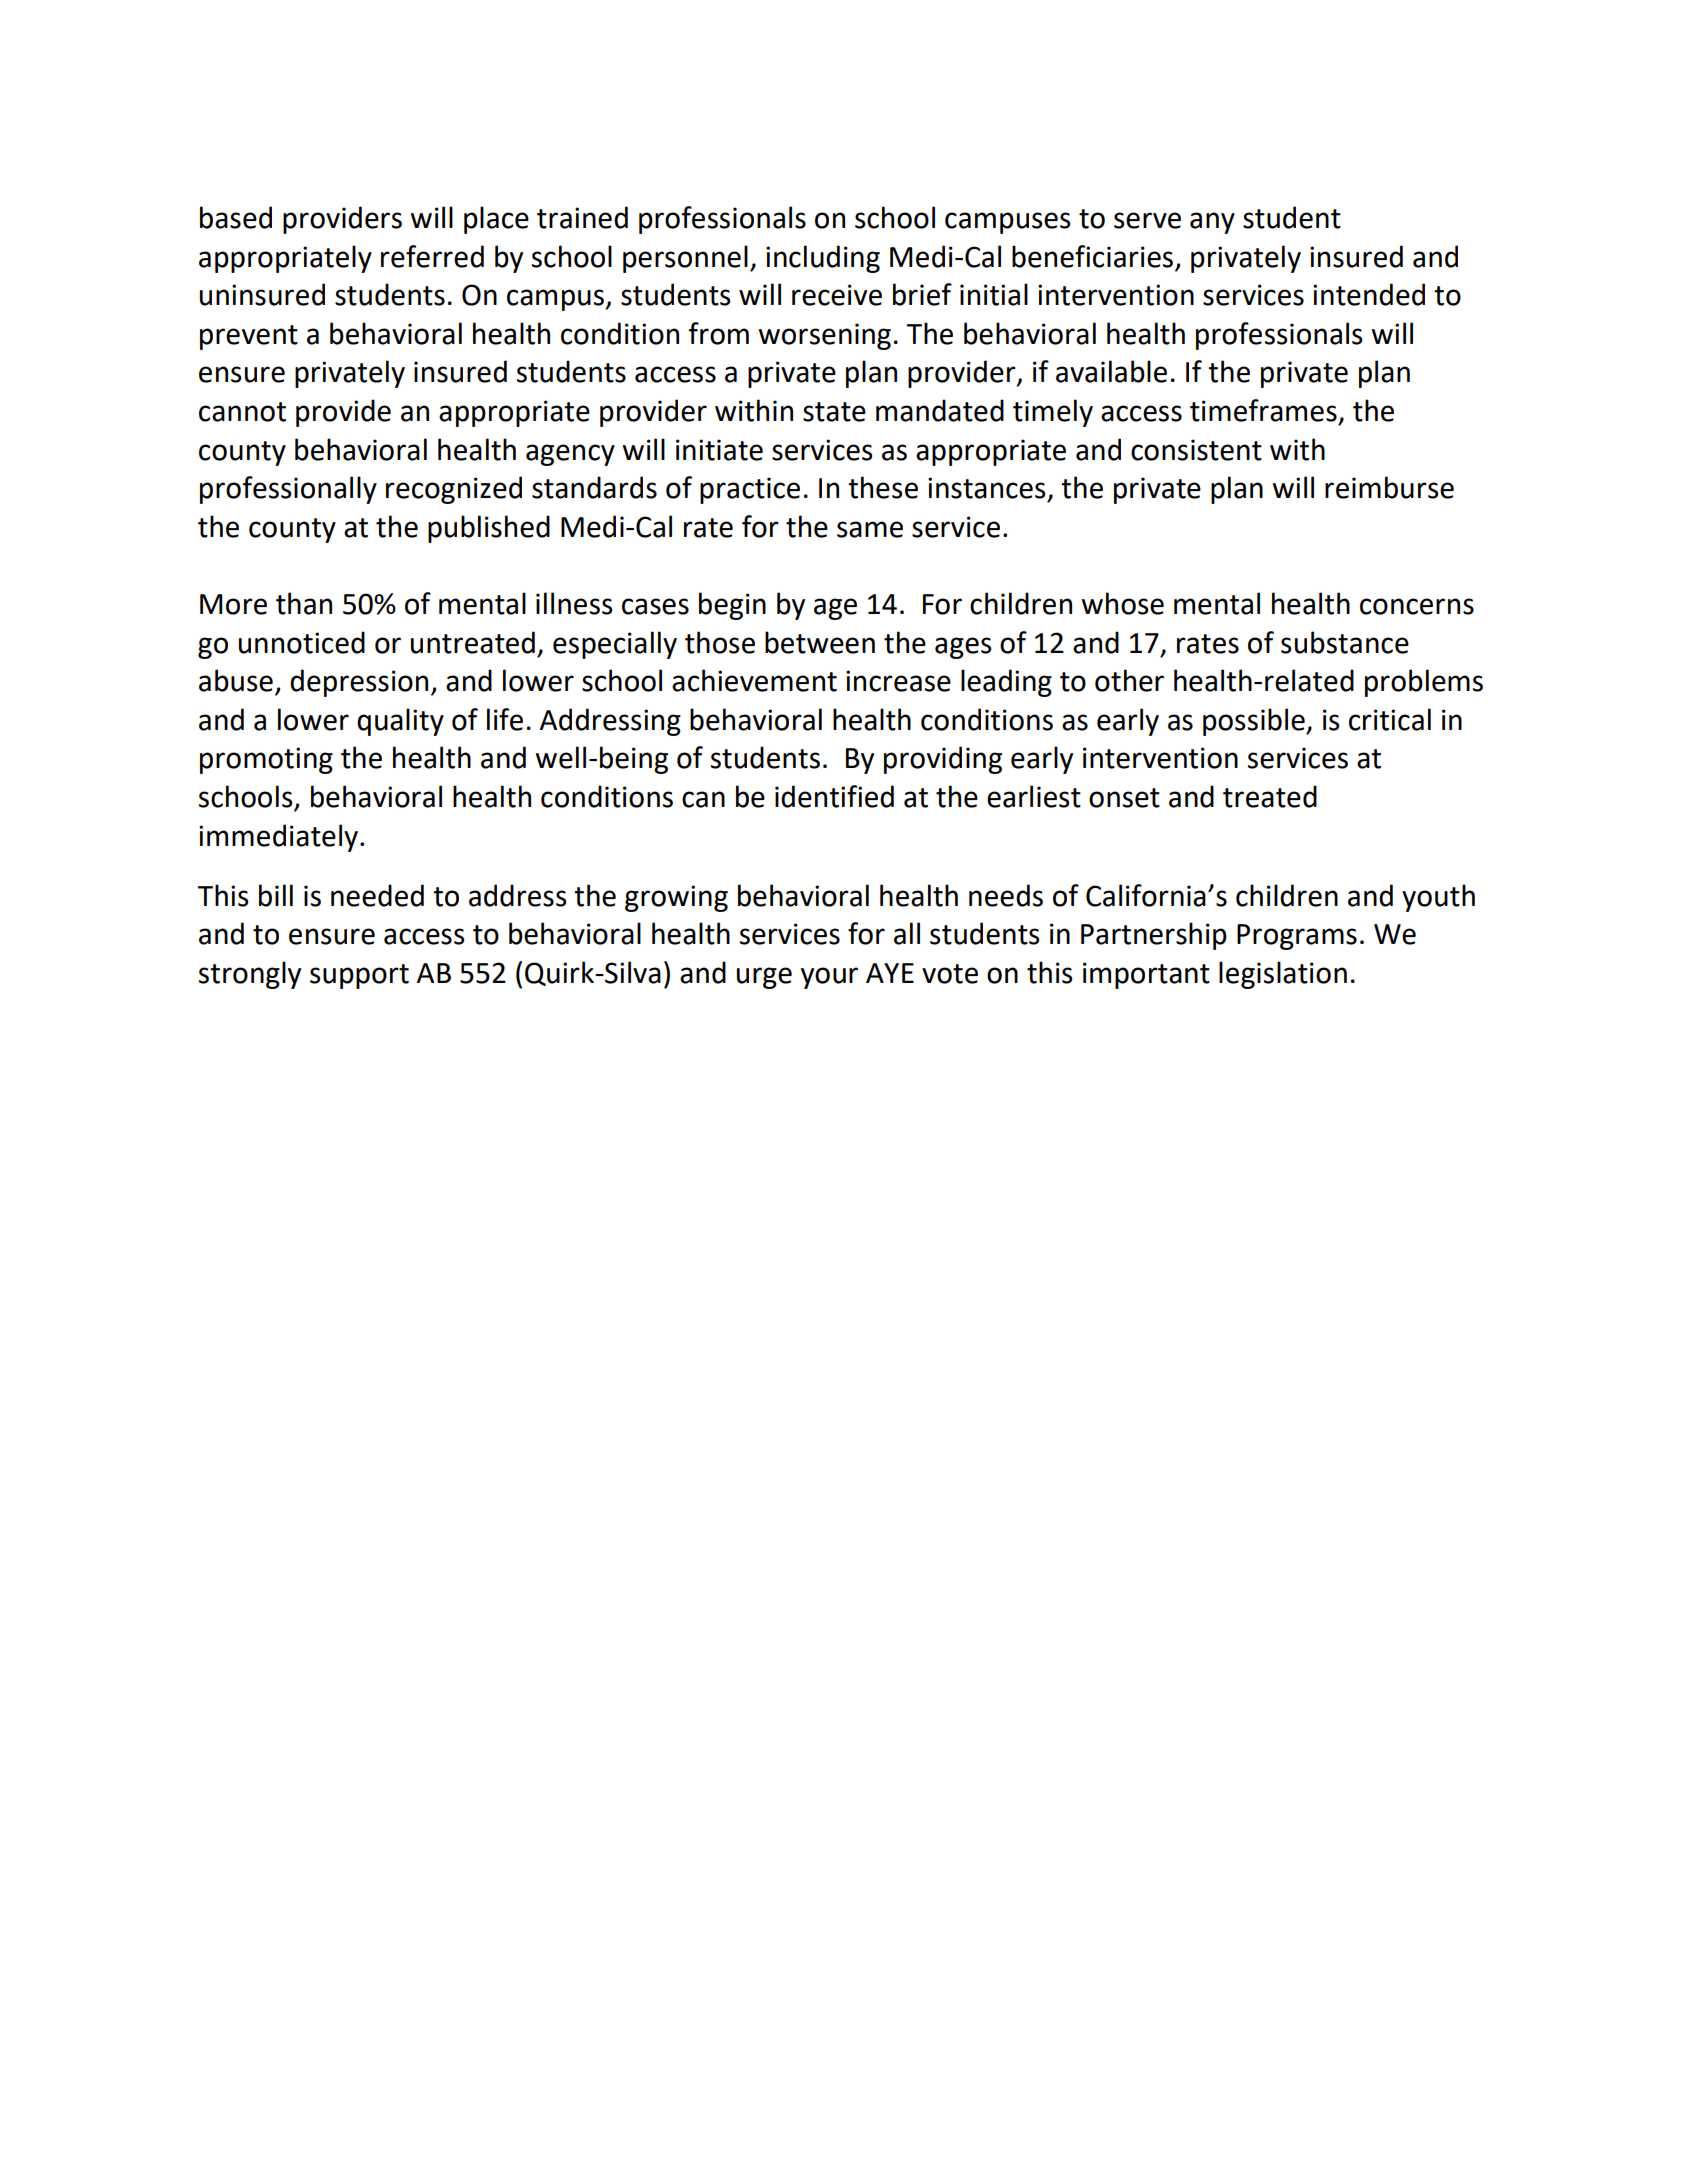 Image resolution: width=1682 pixels, height=2177 pixels. Describe the element at coordinates (359, 976) in the document. I see `support` at that location.
